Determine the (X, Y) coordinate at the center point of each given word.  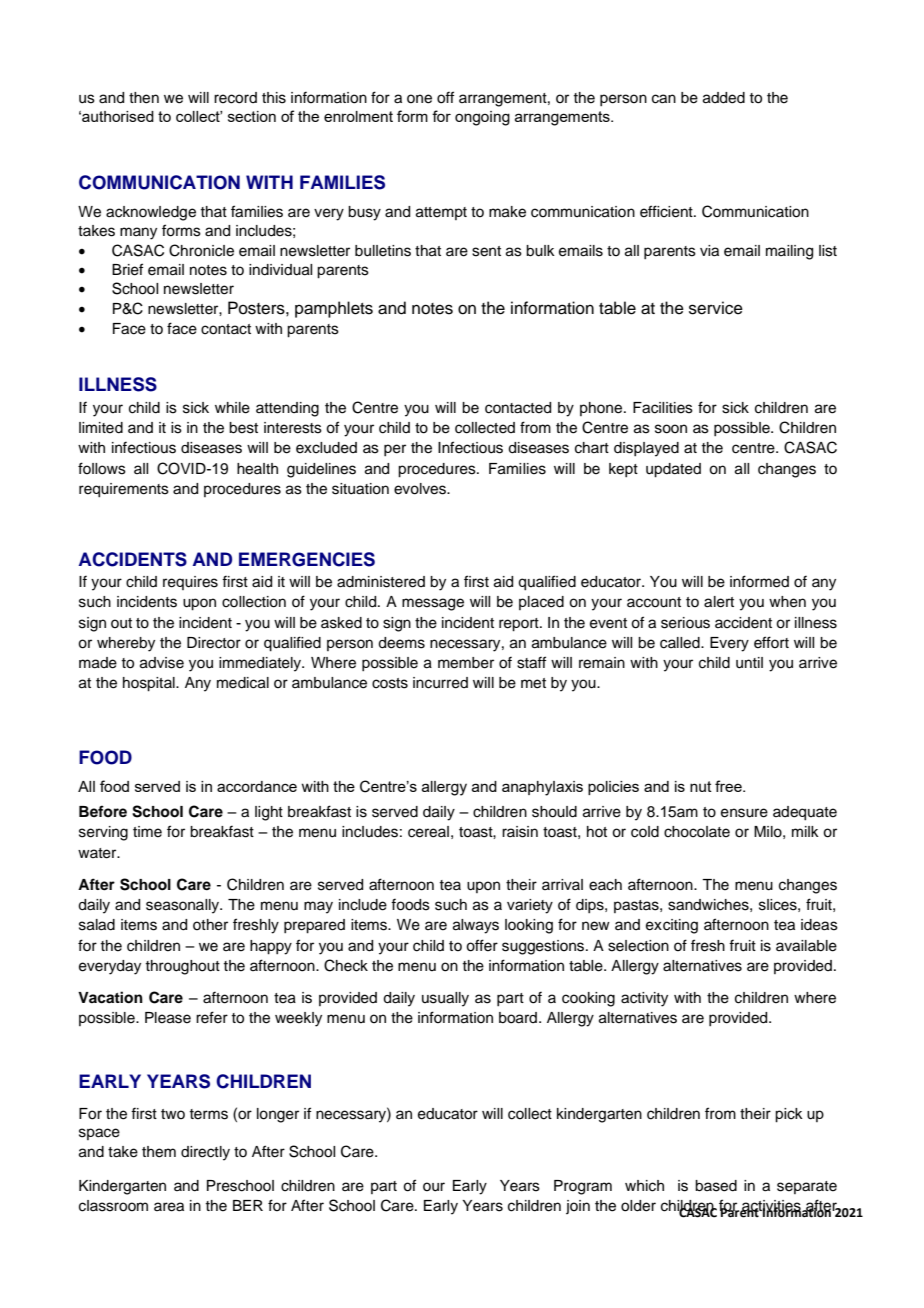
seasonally (183, 906)
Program (583, 1187)
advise (162, 663)
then (144, 98)
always (476, 926)
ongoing (482, 118)
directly (205, 1153)
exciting (672, 926)
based (716, 1186)
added (724, 98)
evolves (421, 489)
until (749, 663)
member (466, 663)
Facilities (663, 408)
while (232, 408)
